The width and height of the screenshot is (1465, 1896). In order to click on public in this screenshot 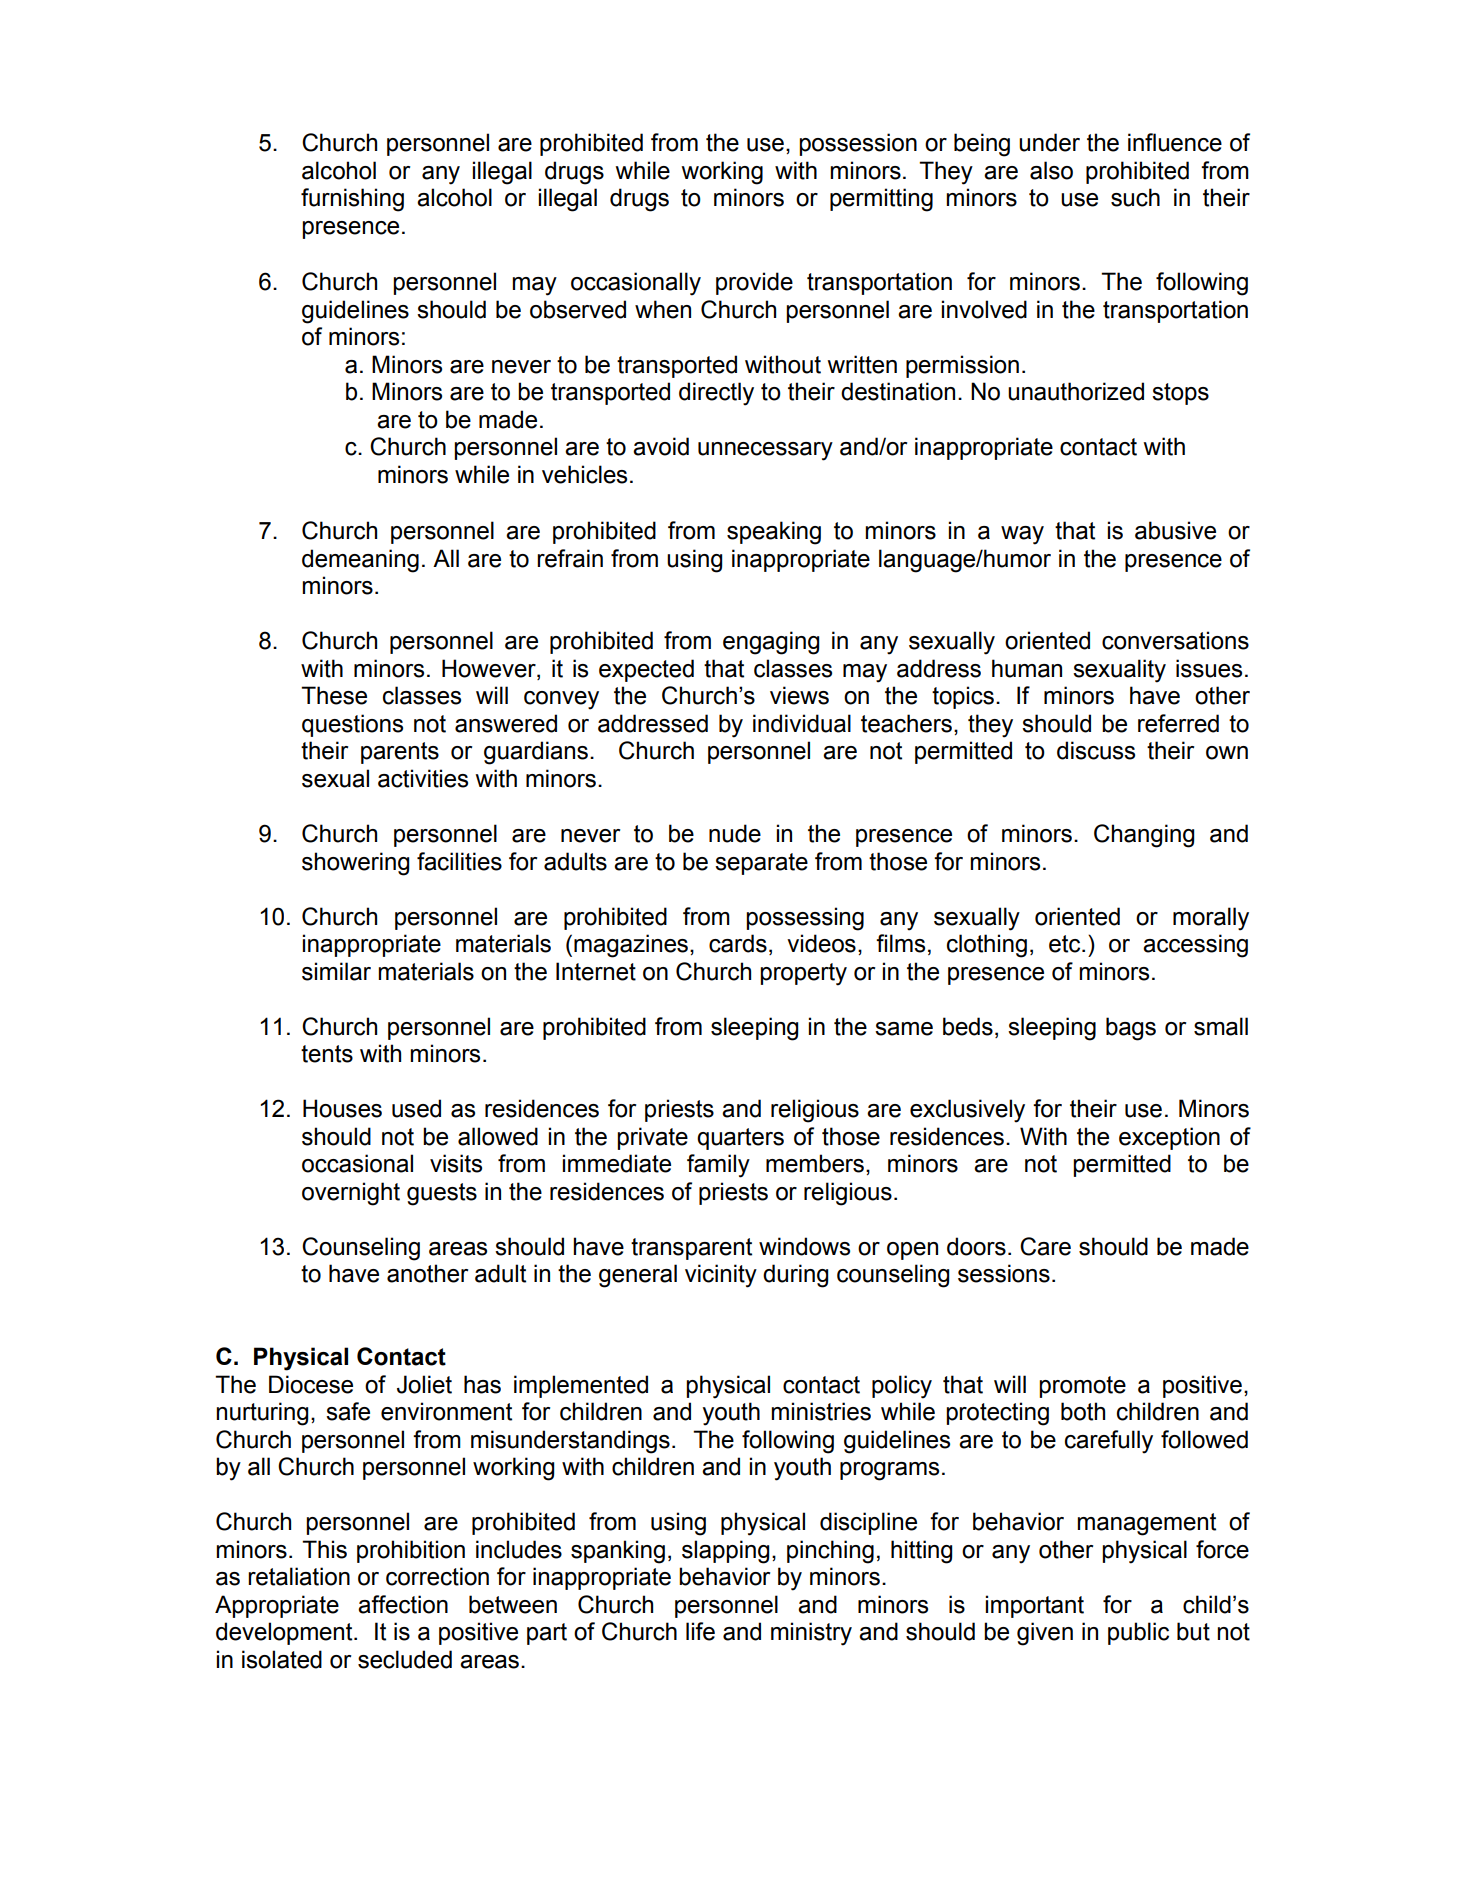, I will do `click(1138, 1633)`.
